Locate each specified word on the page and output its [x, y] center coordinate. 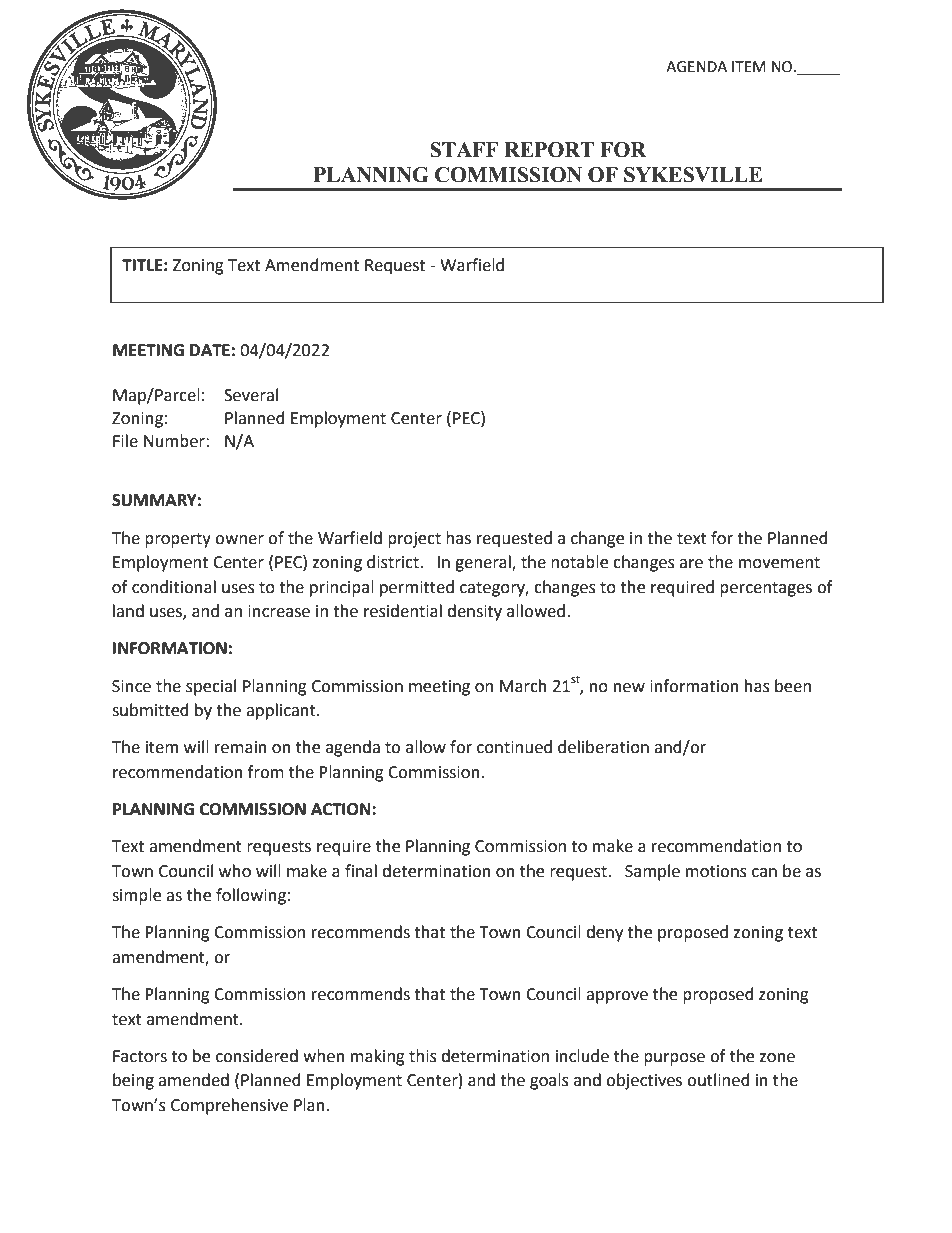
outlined [718, 1080]
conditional [174, 587]
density [474, 612]
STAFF [464, 150]
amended [193, 1080]
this [423, 1056]
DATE [210, 350]
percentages [766, 589]
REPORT [549, 150]
